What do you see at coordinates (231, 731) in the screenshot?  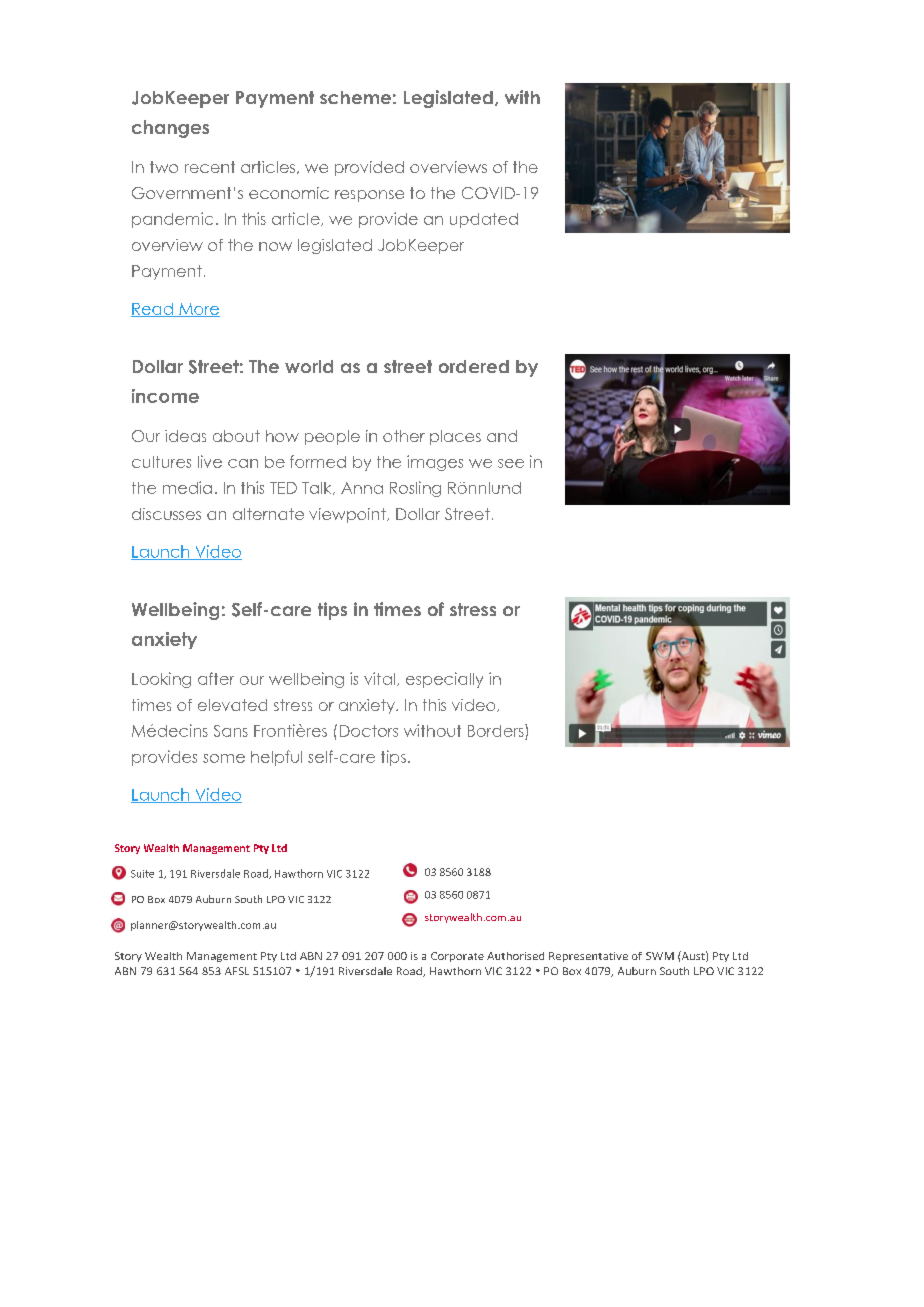 I see `Sans` at bounding box center [231, 731].
